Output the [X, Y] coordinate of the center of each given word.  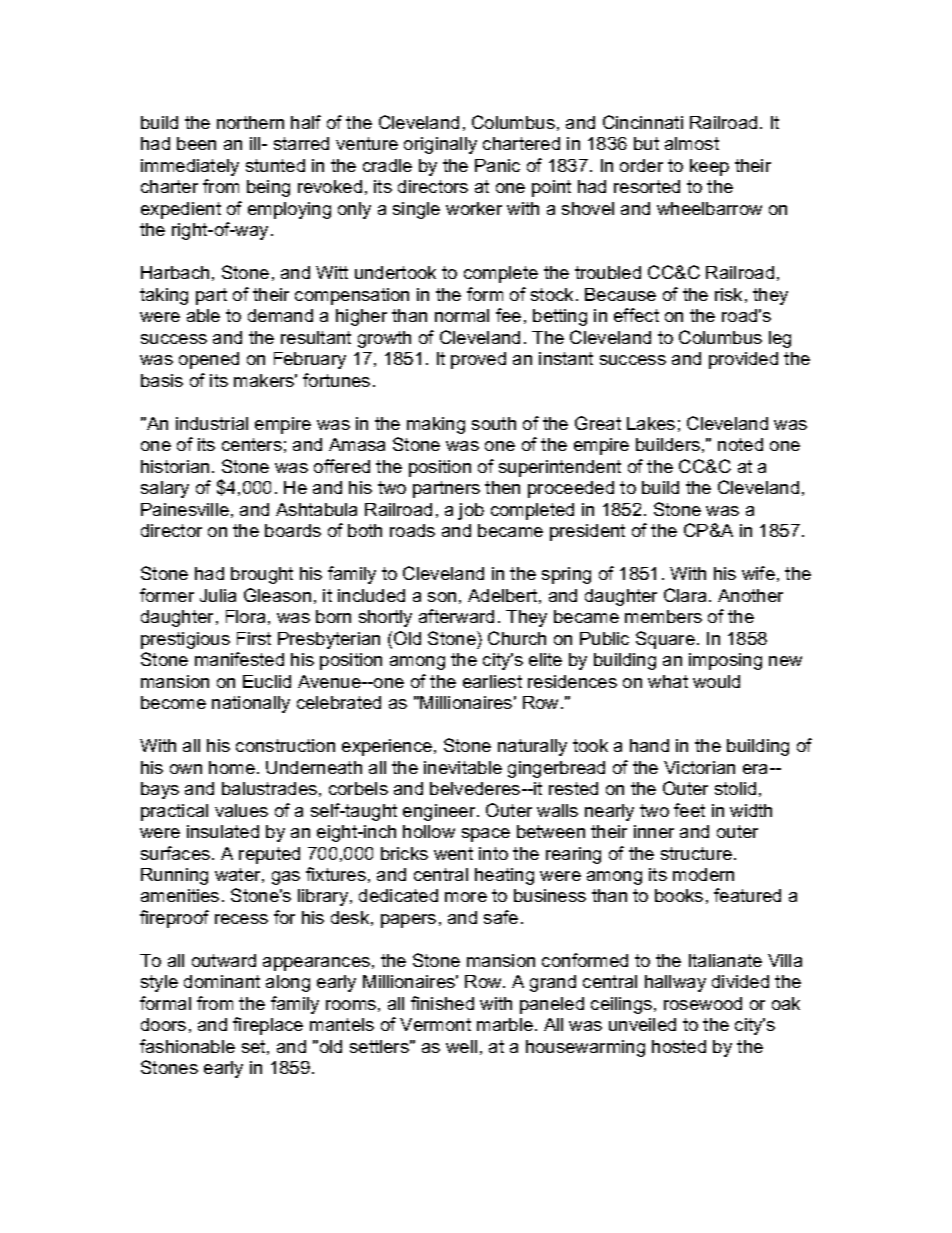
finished [442, 1003]
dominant [222, 981]
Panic [497, 165]
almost [692, 143]
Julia [218, 595]
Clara [687, 595]
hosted [679, 1046]
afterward [456, 616]
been [196, 143]
